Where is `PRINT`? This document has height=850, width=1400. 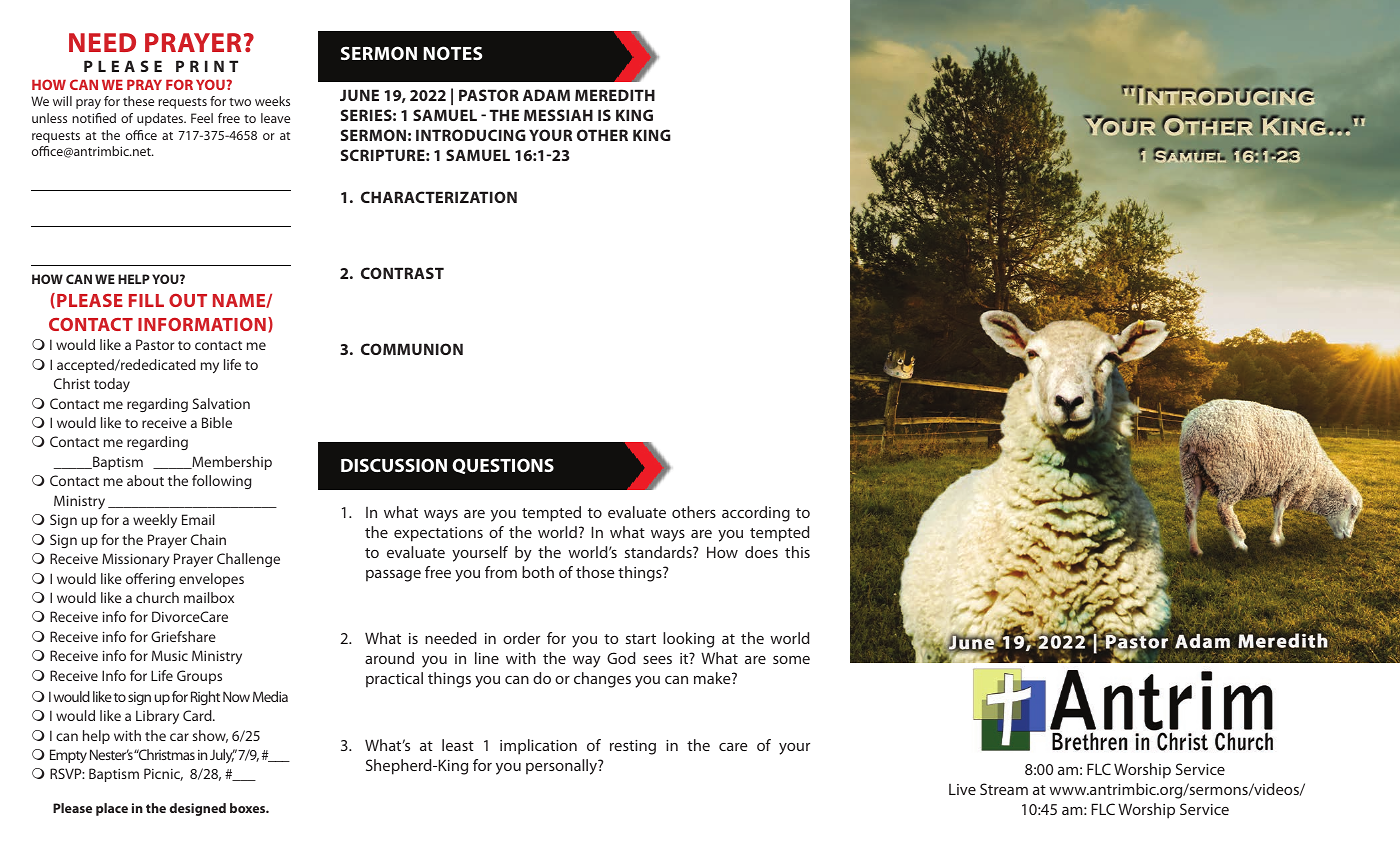
PRINT is located at coordinates (207, 66).
